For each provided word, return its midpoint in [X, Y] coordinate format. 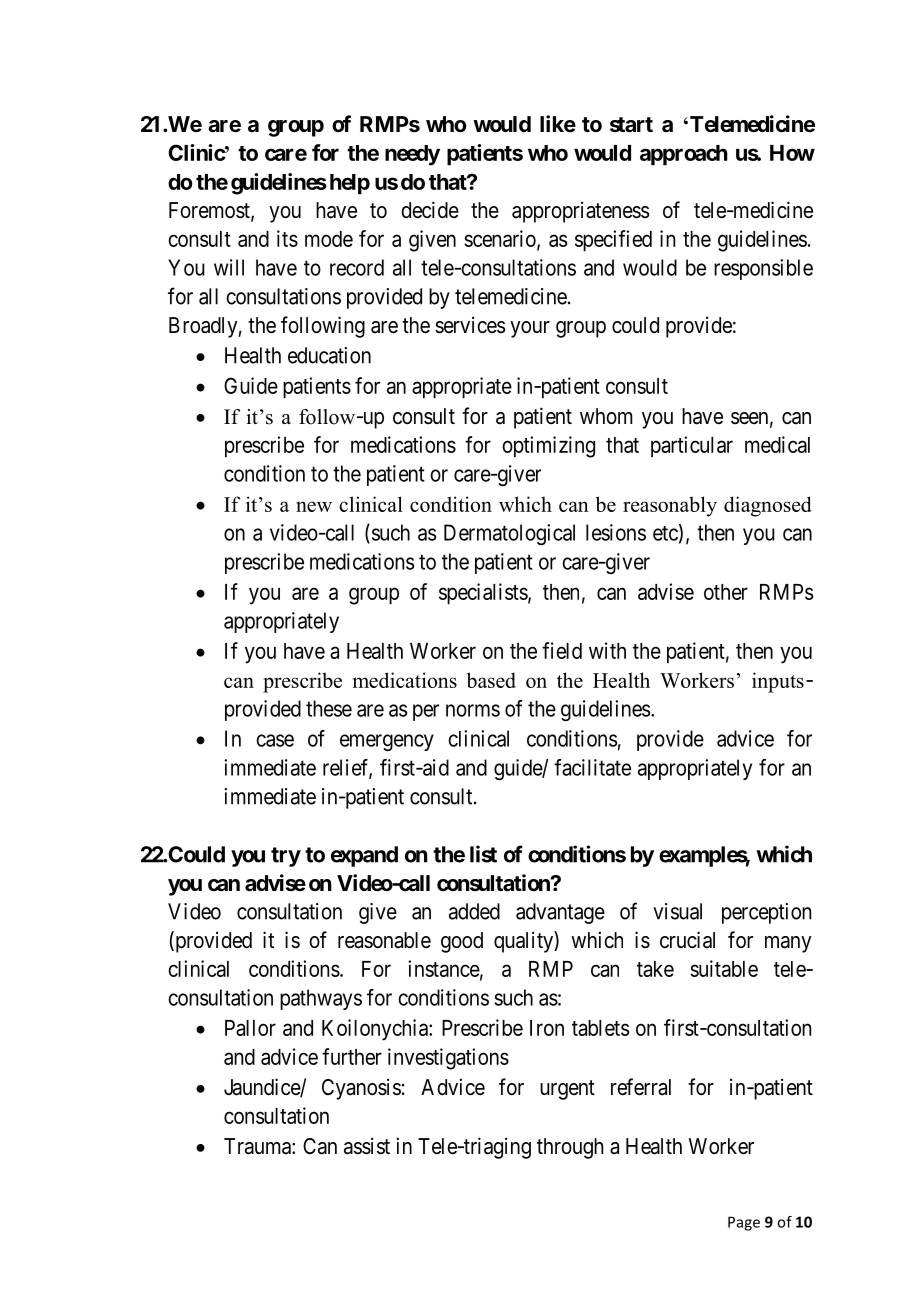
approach [684, 155]
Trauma [258, 1146]
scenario [501, 239]
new [314, 506]
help [350, 184]
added [474, 911]
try [286, 857]
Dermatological [509, 534]
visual [677, 911]
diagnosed [768, 506]
